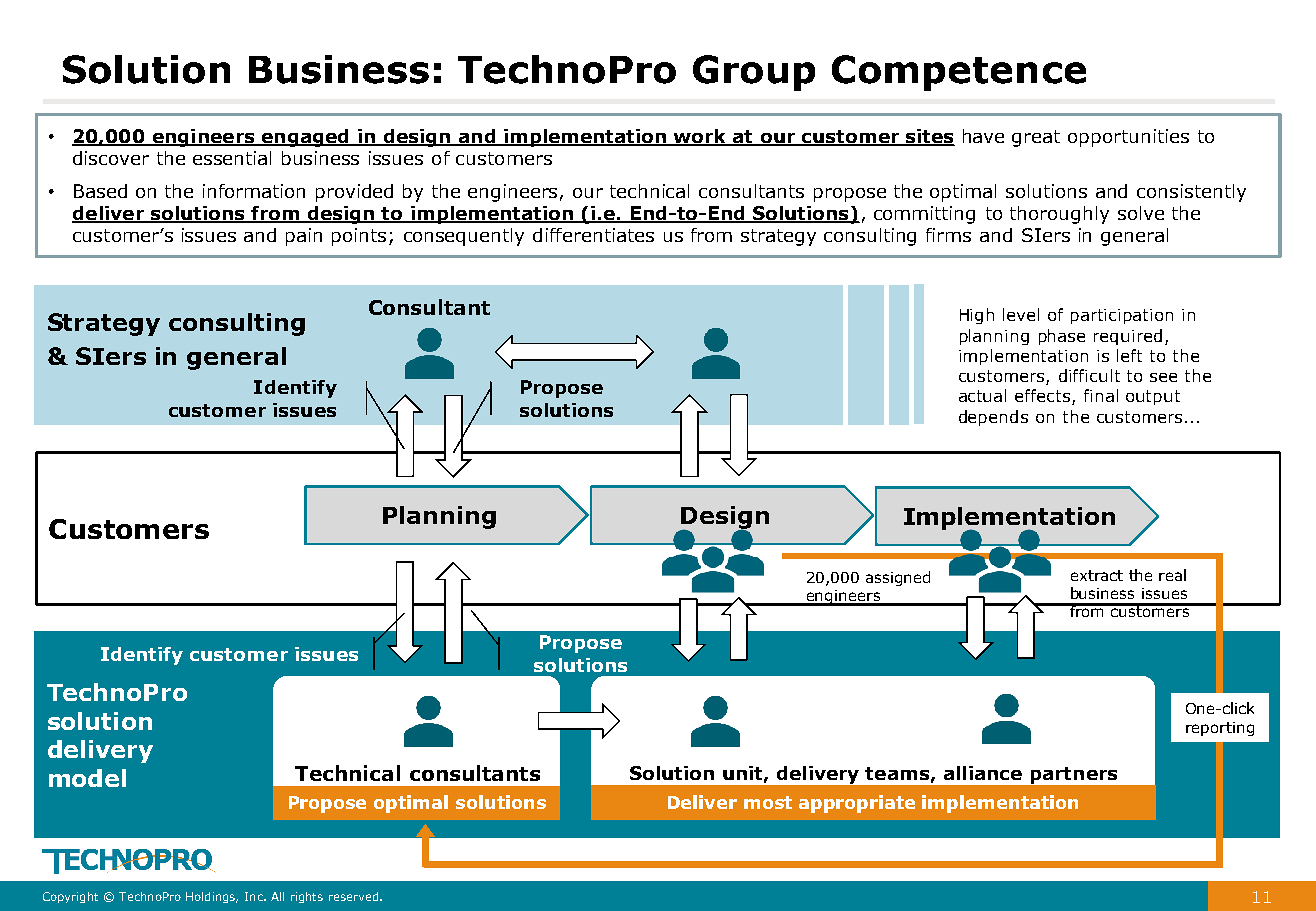  What do you see at coordinates (1036, 138) in the screenshot?
I see `great` at bounding box center [1036, 138].
